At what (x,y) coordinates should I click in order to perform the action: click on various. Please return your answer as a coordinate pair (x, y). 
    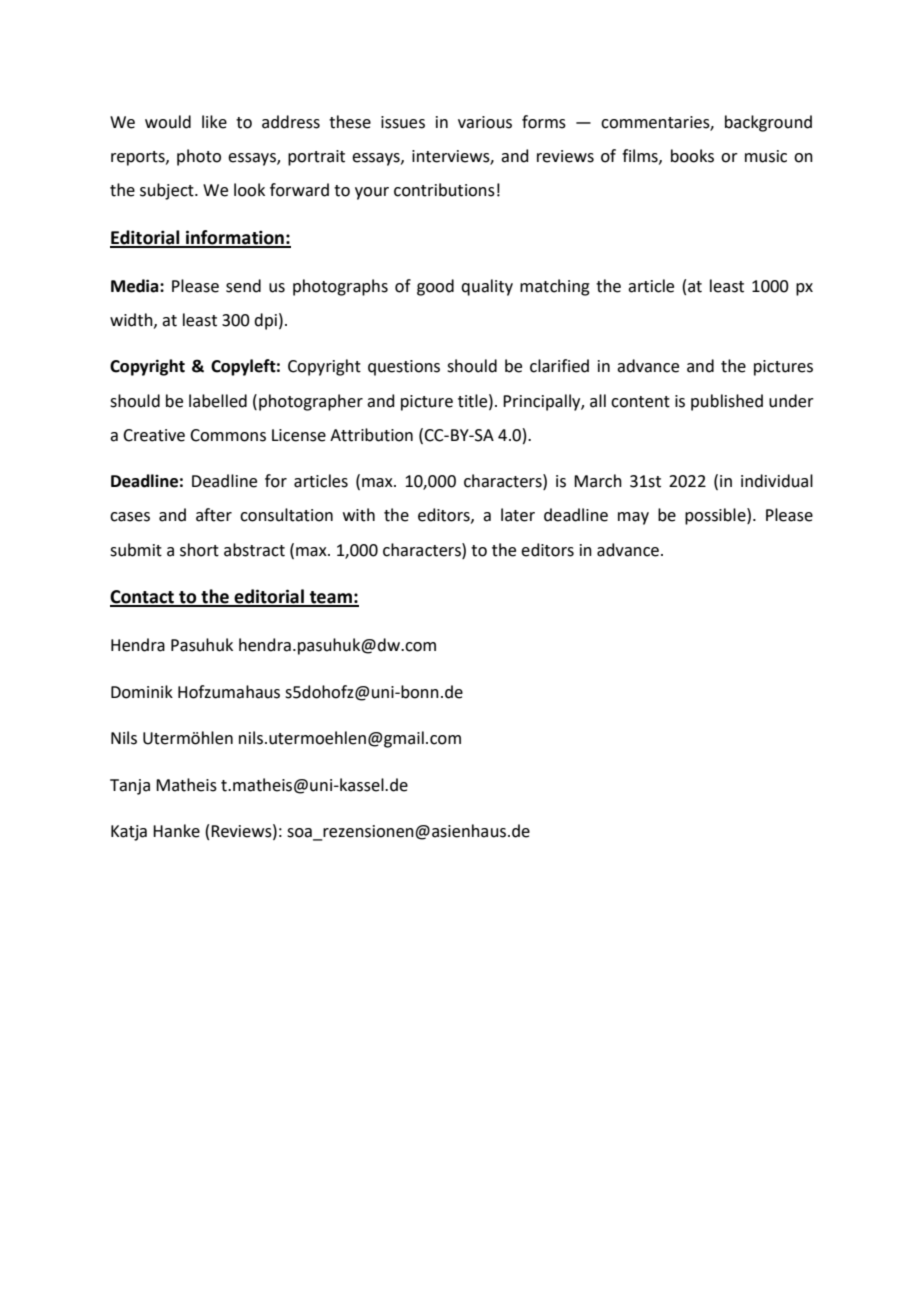
    Looking at the image, I should click on (485, 122).
